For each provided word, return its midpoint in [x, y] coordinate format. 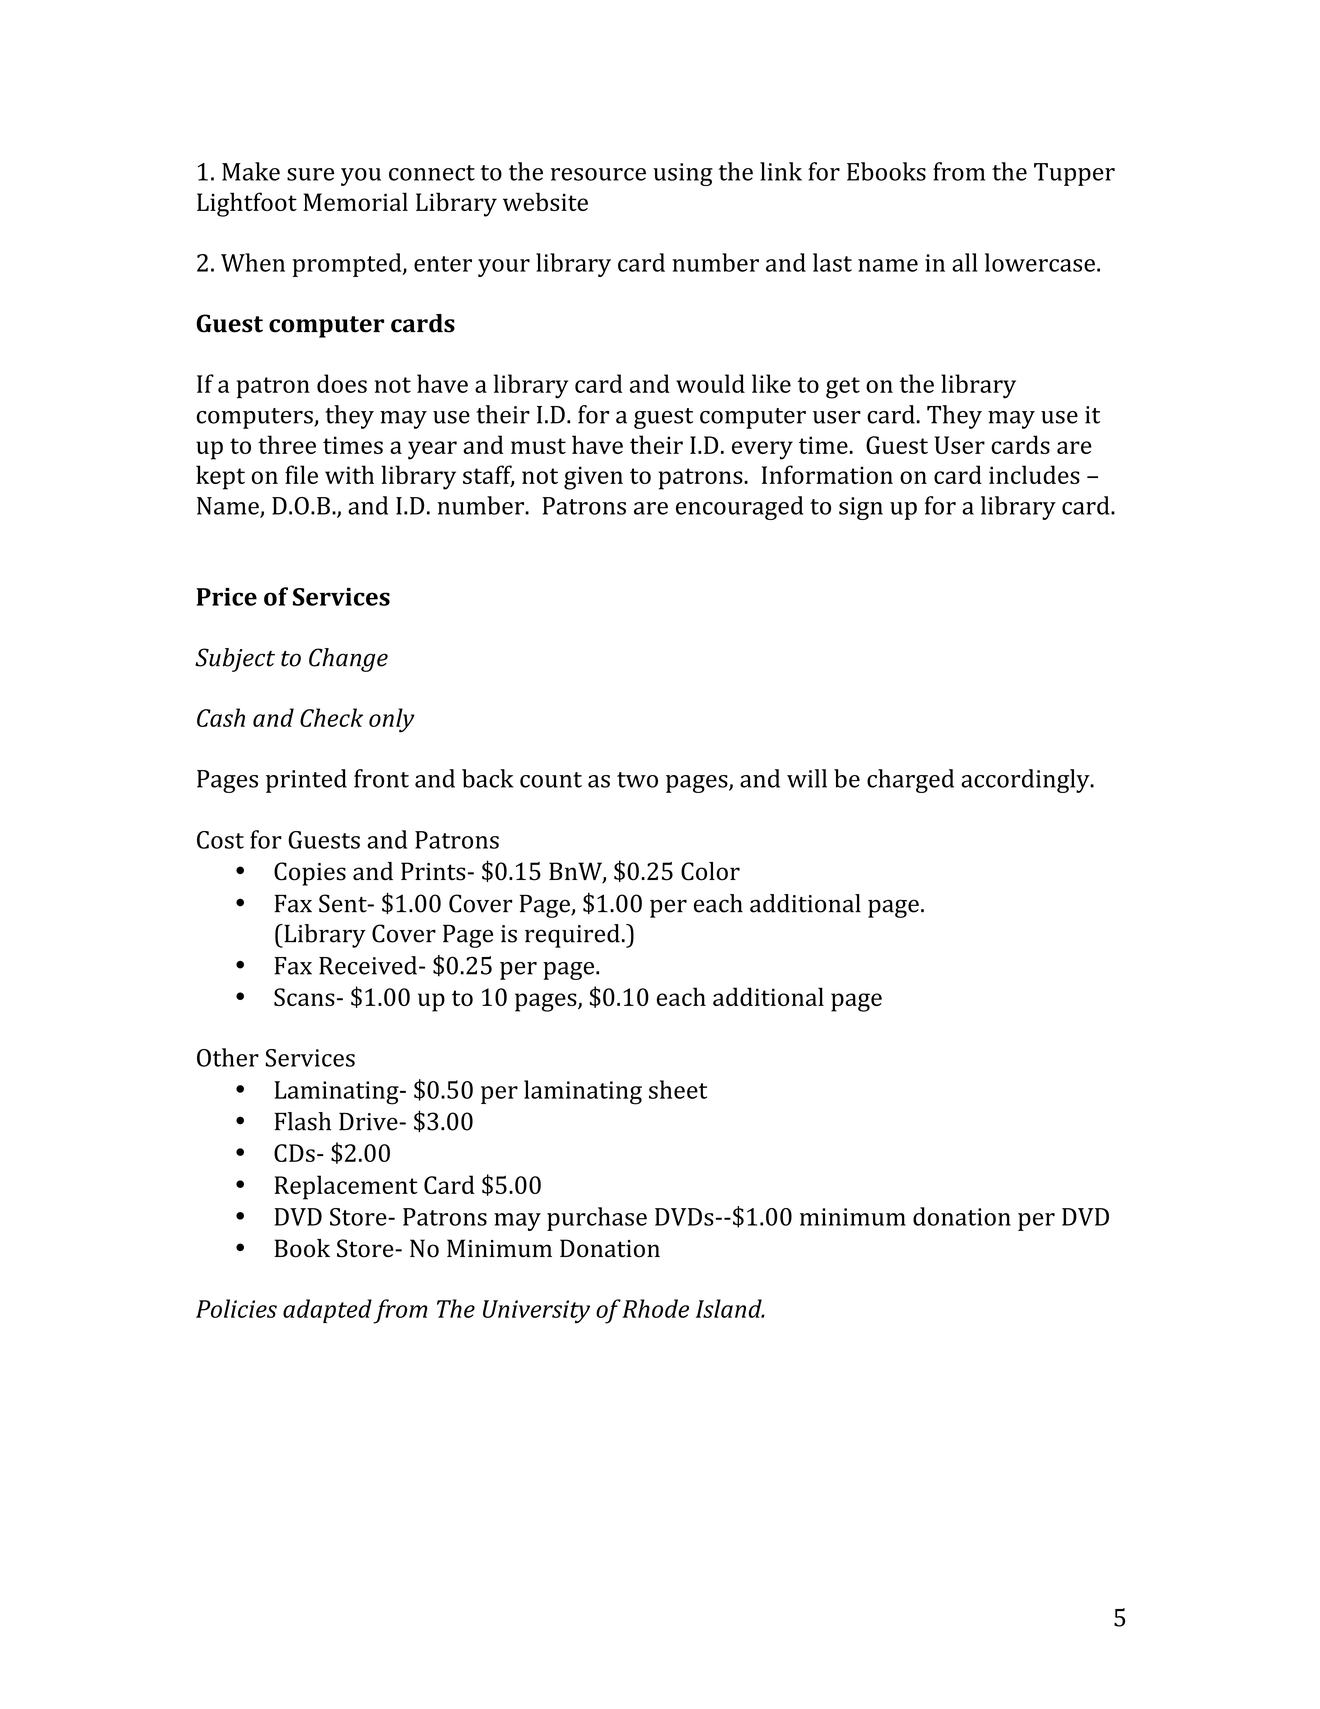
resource [598, 174]
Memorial [355, 201]
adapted [327, 1311]
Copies [310, 874]
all [965, 262]
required [572, 936]
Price [226, 597]
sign [861, 508]
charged [910, 781]
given [593, 478]
